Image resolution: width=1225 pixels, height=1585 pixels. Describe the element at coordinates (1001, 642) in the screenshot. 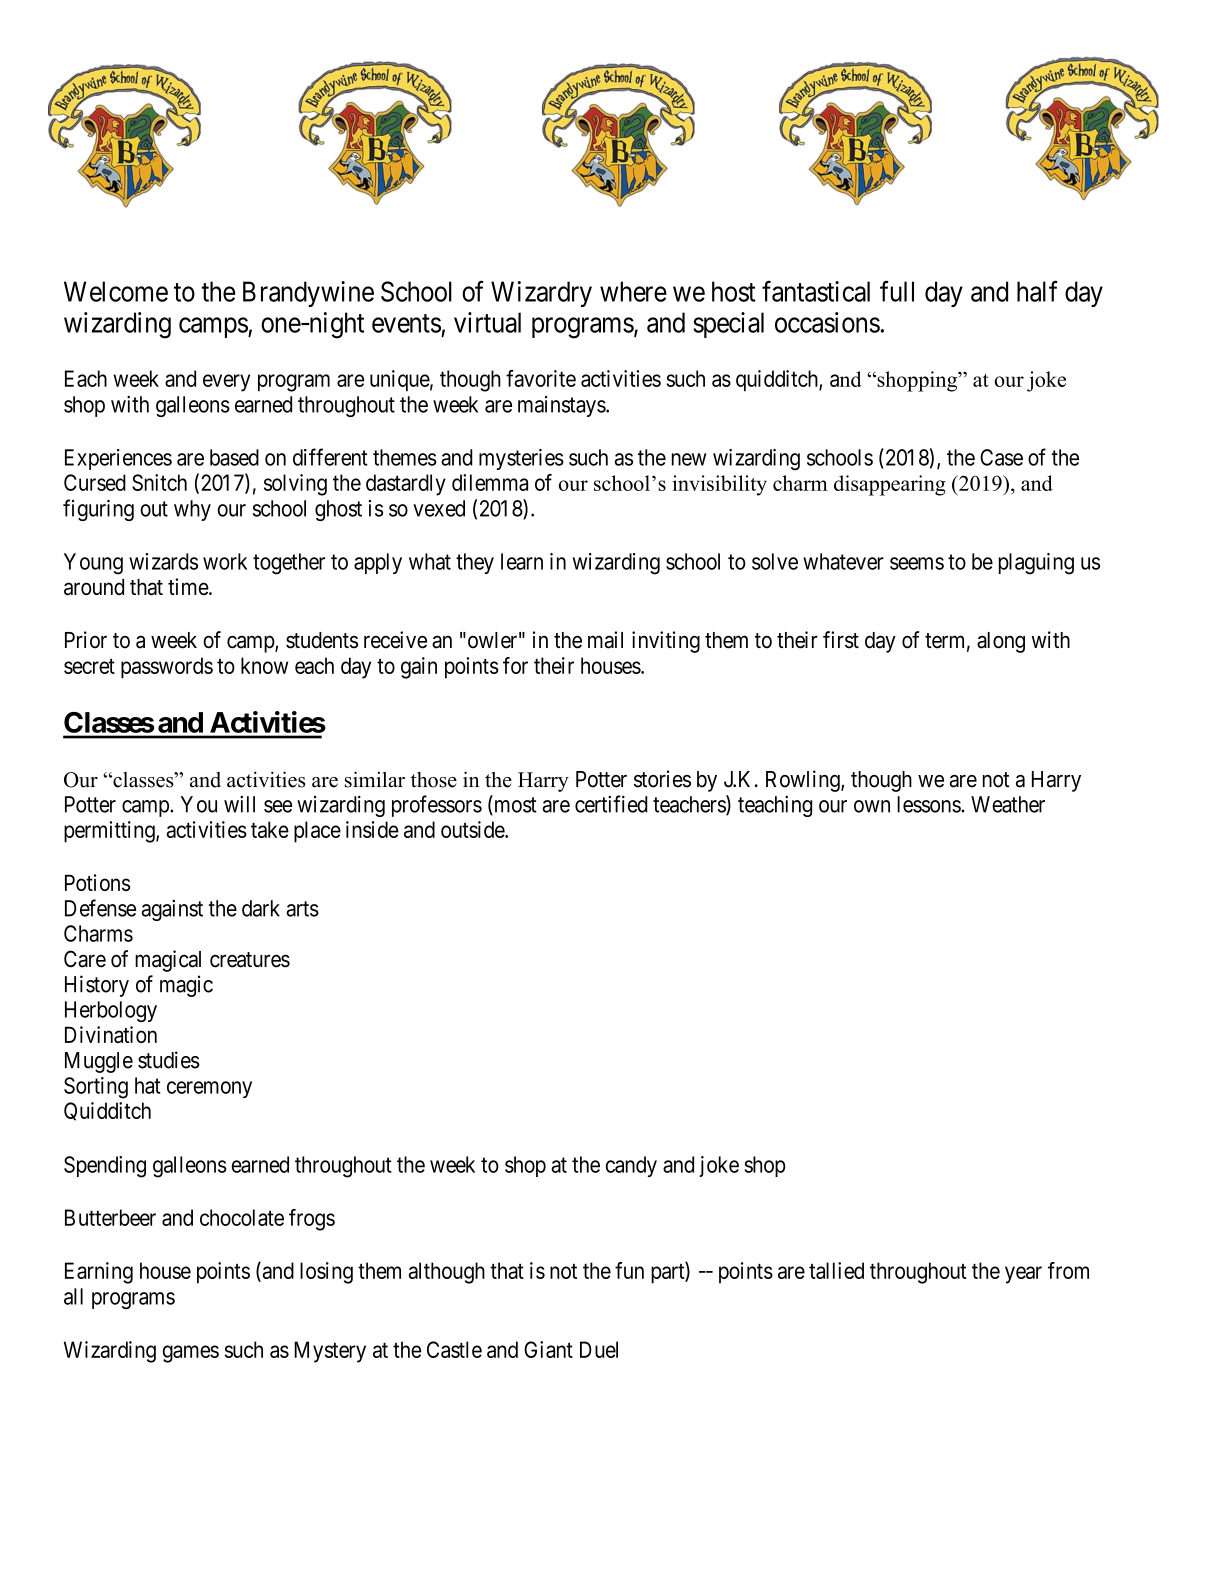

I see `along` at that location.
